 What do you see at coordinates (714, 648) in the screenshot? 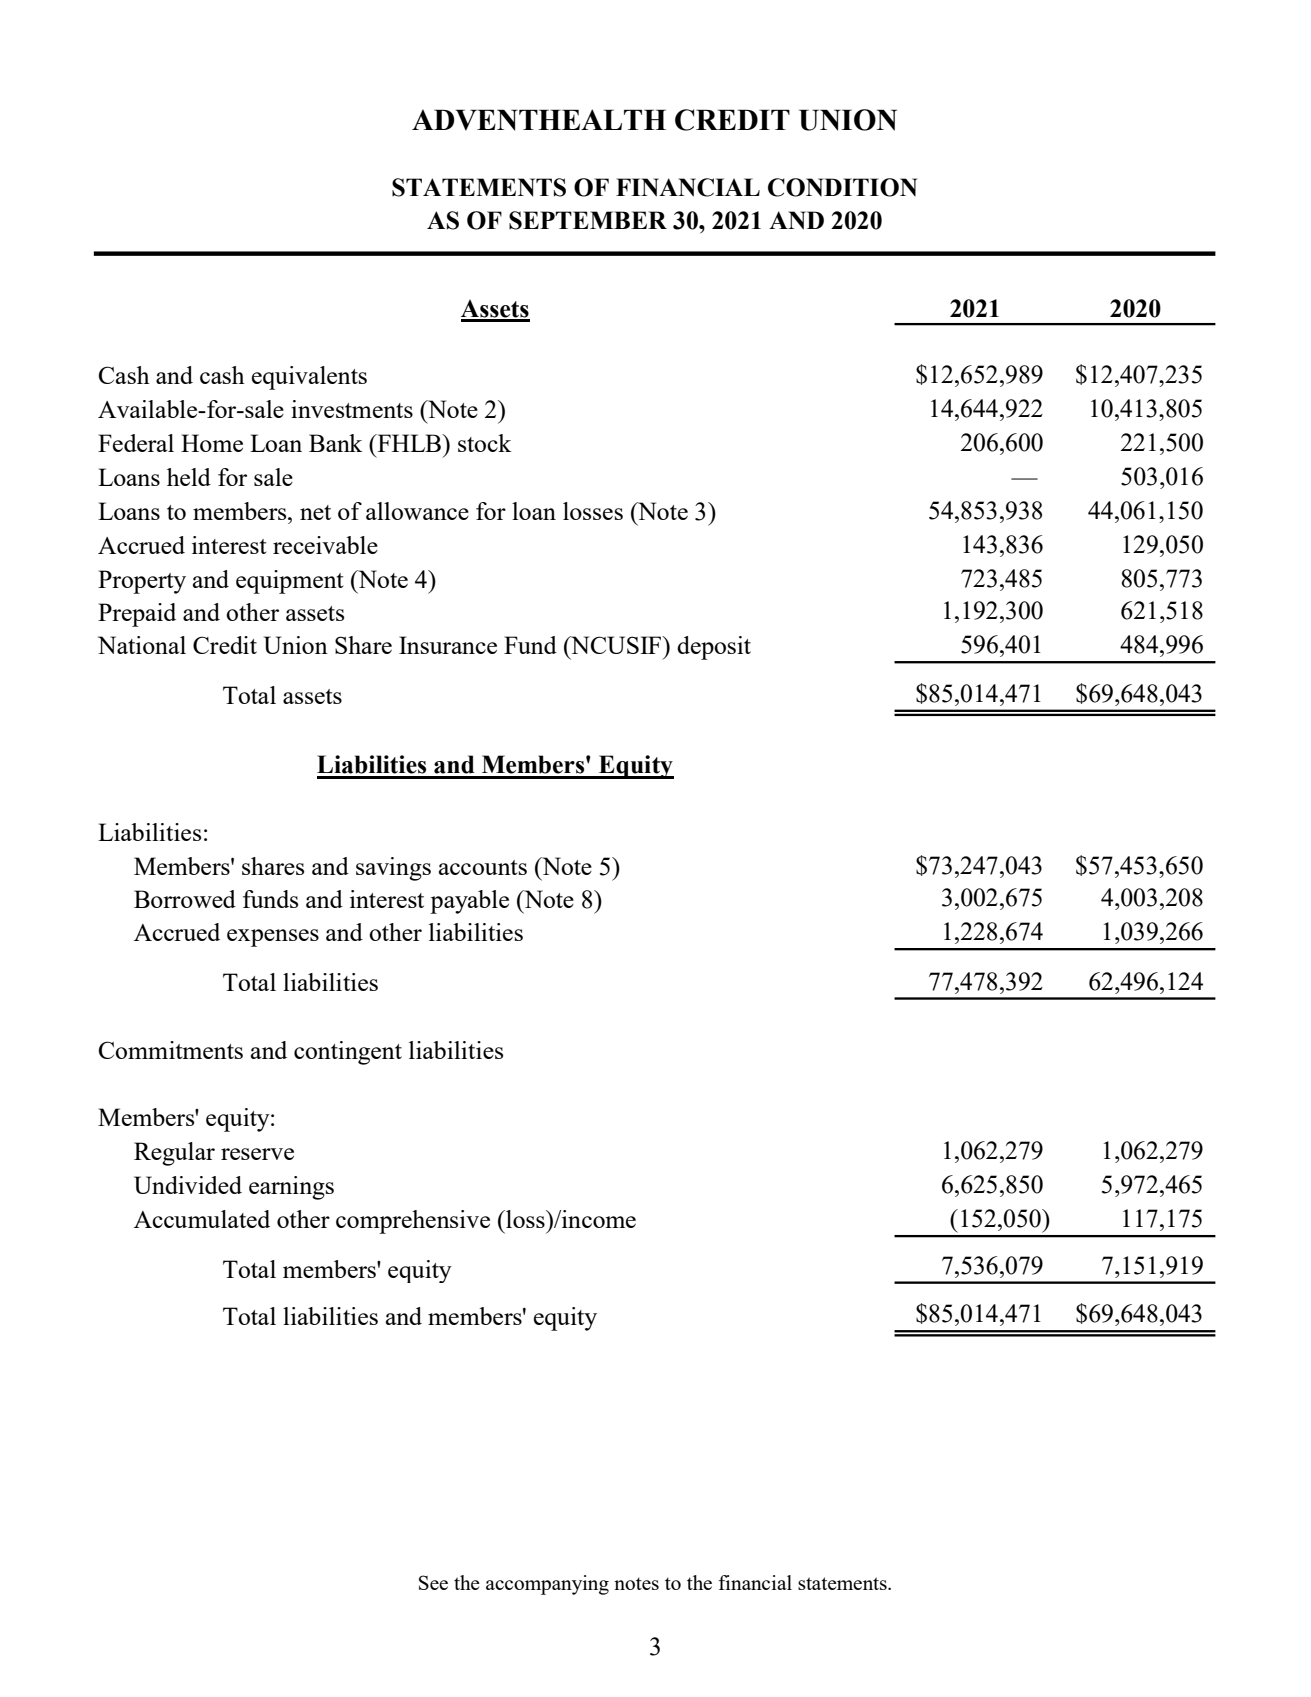
I see `deposit` at bounding box center [714, 648].
